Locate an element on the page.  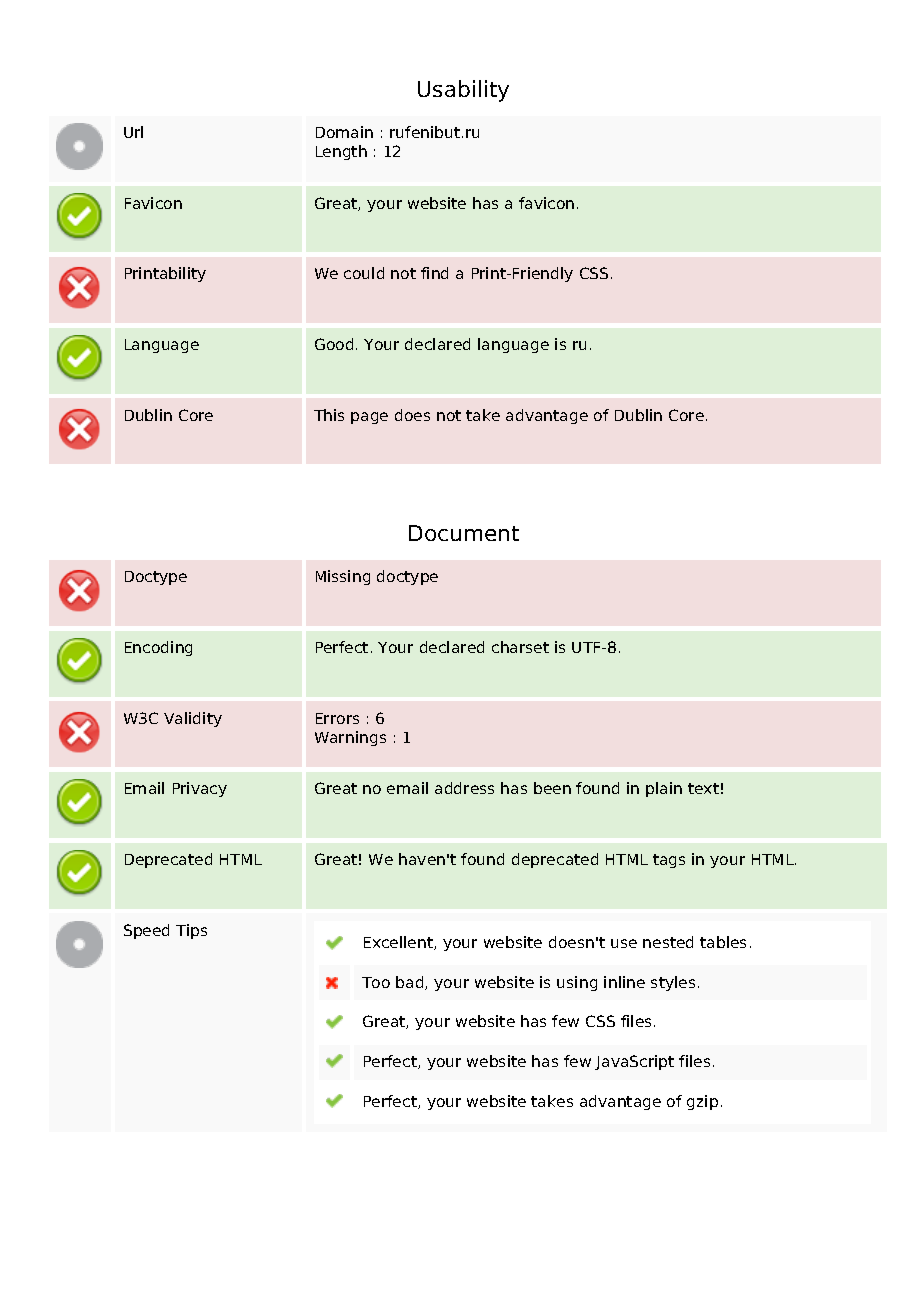
Tips is located at coordinates (191, 931).
